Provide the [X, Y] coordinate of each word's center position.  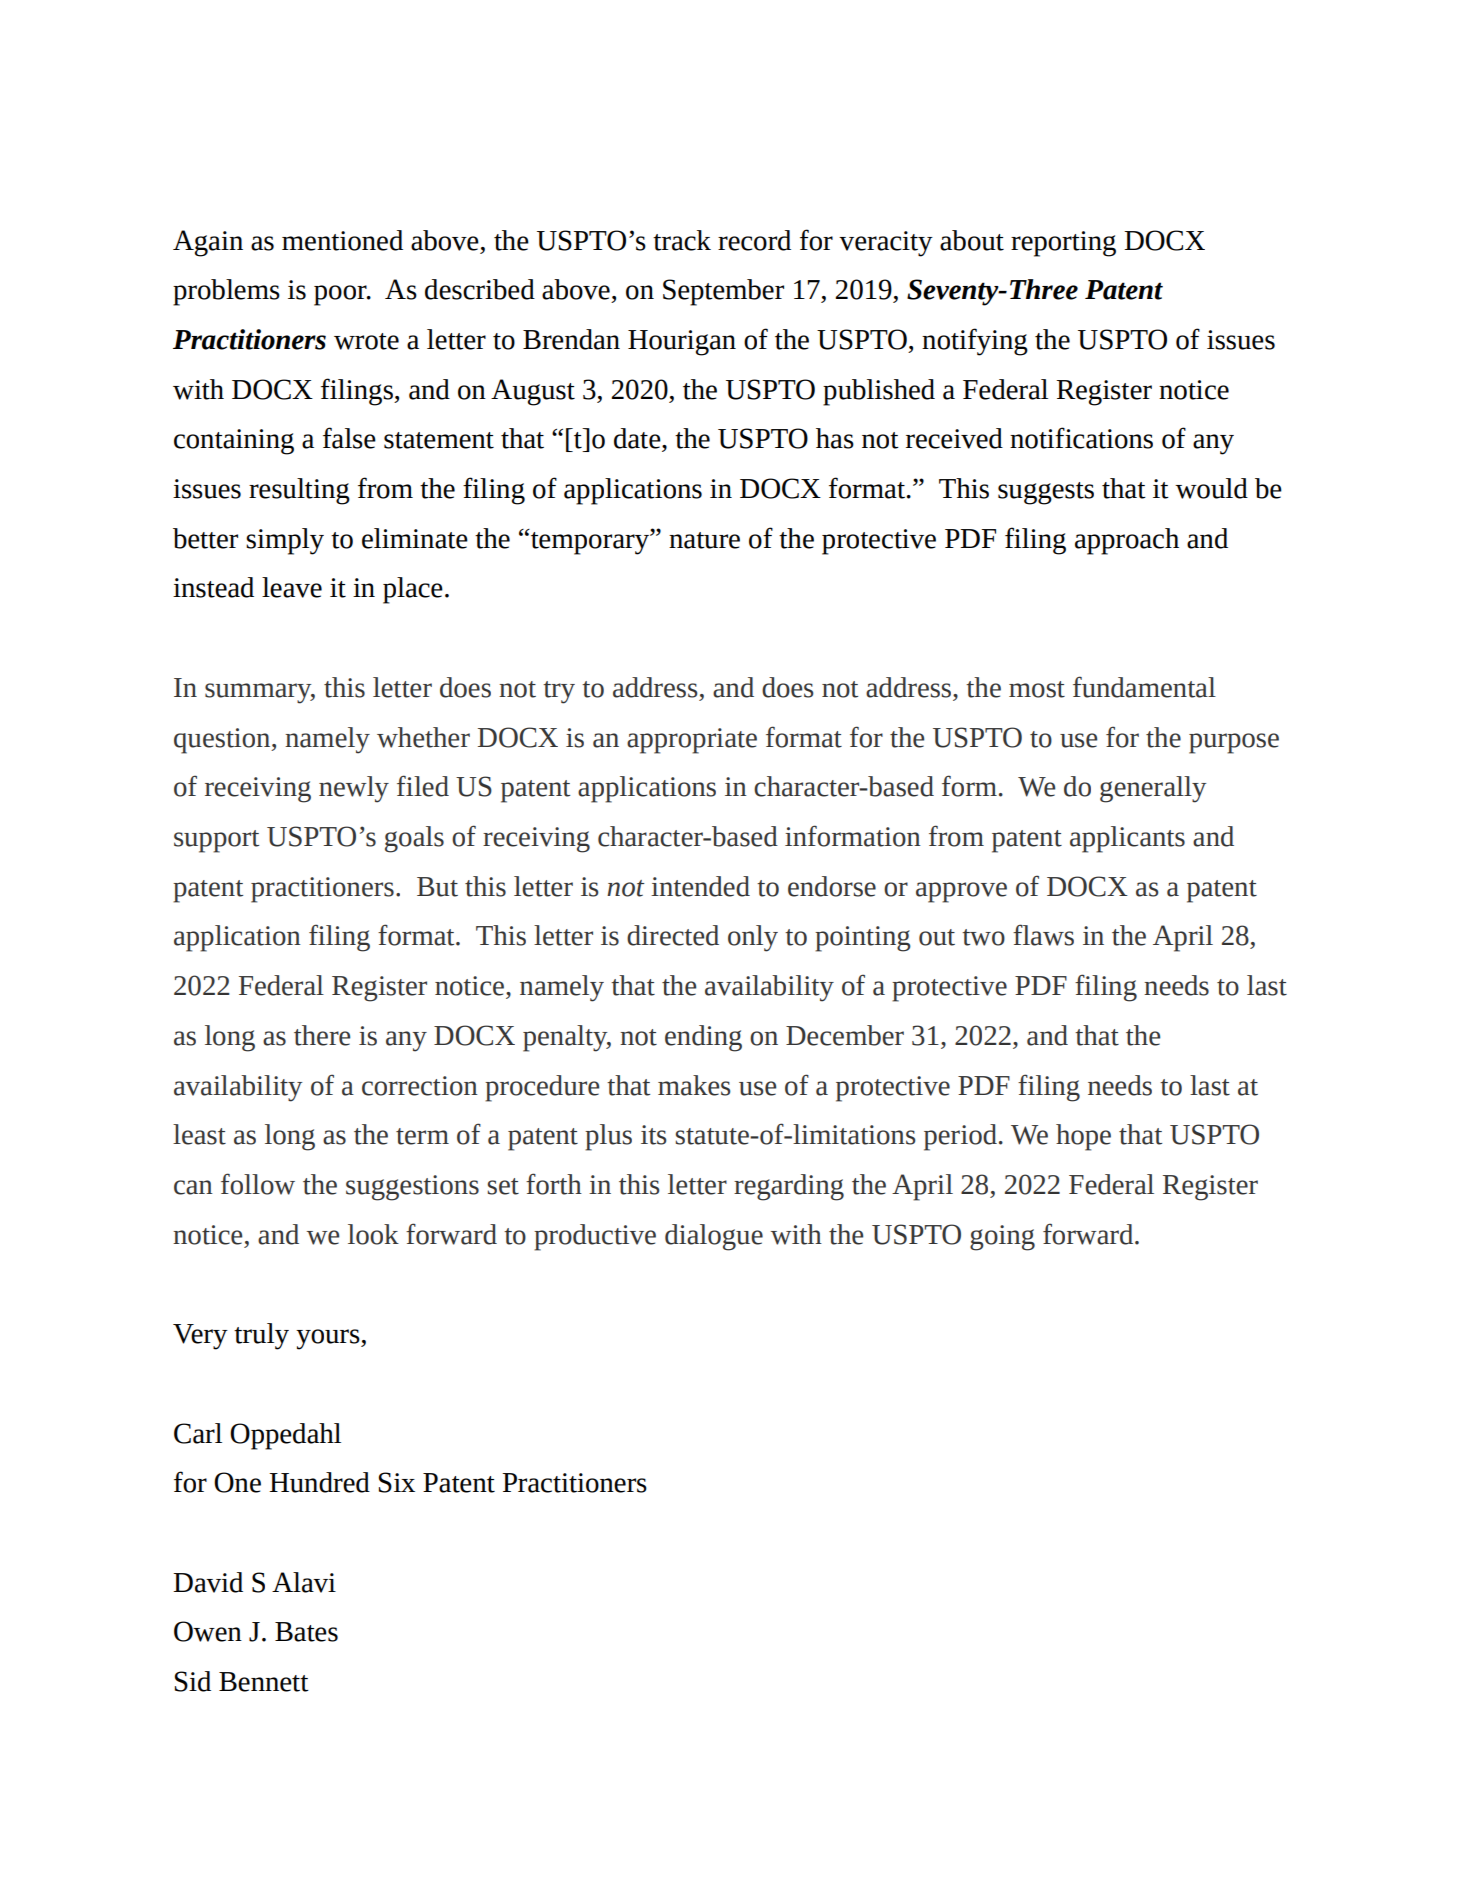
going [1002, 1238]
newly [354, 789]
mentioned [342, 240]
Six [397, 1482]
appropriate [692, 741]
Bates [306, 1632]
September [723, 292]
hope [1083, 1137]
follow [258, 1184]
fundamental [1144, 687]
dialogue [714, 1237]
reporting [1063, 244]
